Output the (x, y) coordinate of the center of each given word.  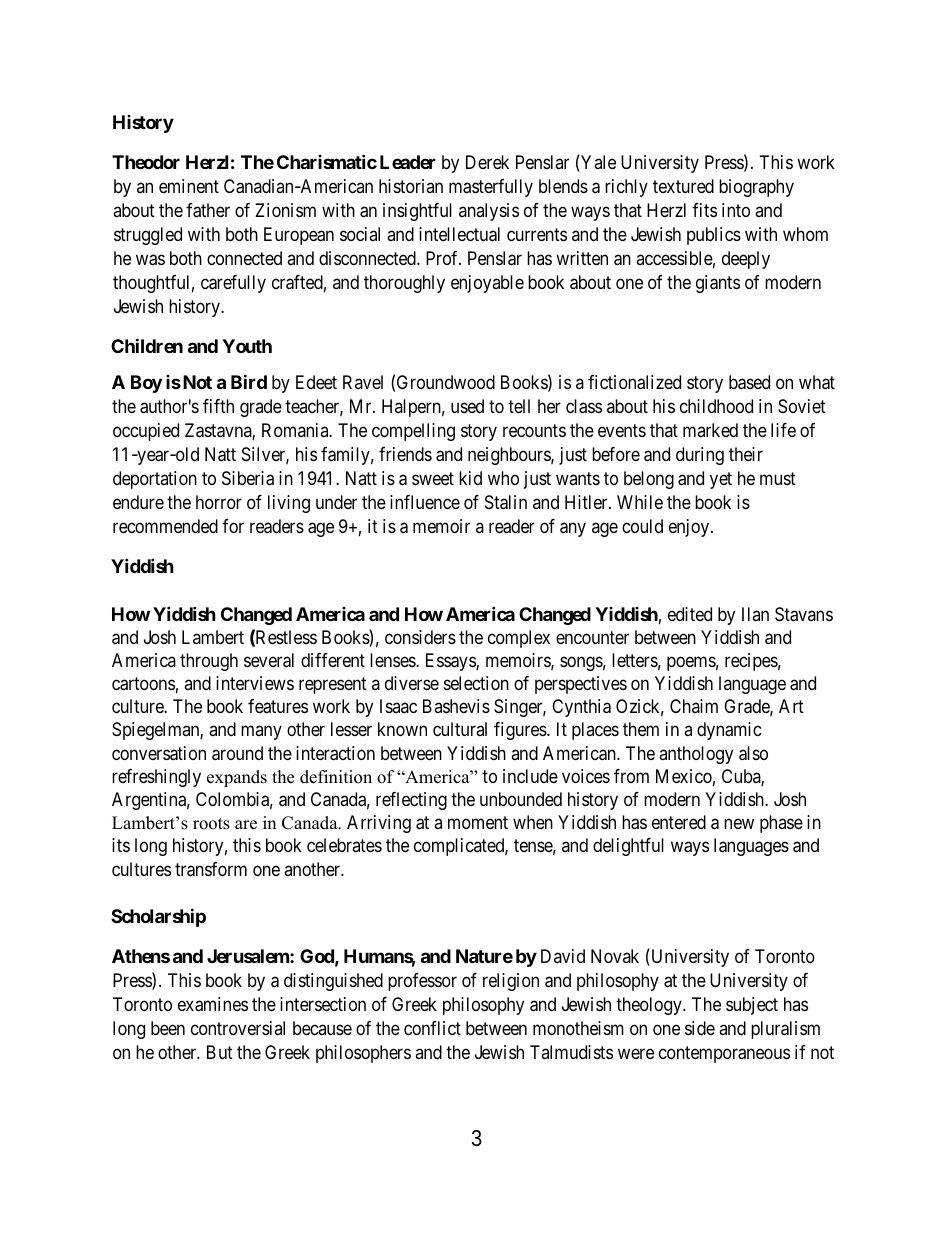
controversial (238, 1028)
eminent (189, 186)
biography (756, 188)
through (209, 662)
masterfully (491, 188)
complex (519, 639)
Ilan (755, 614)
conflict (432, 1028)
